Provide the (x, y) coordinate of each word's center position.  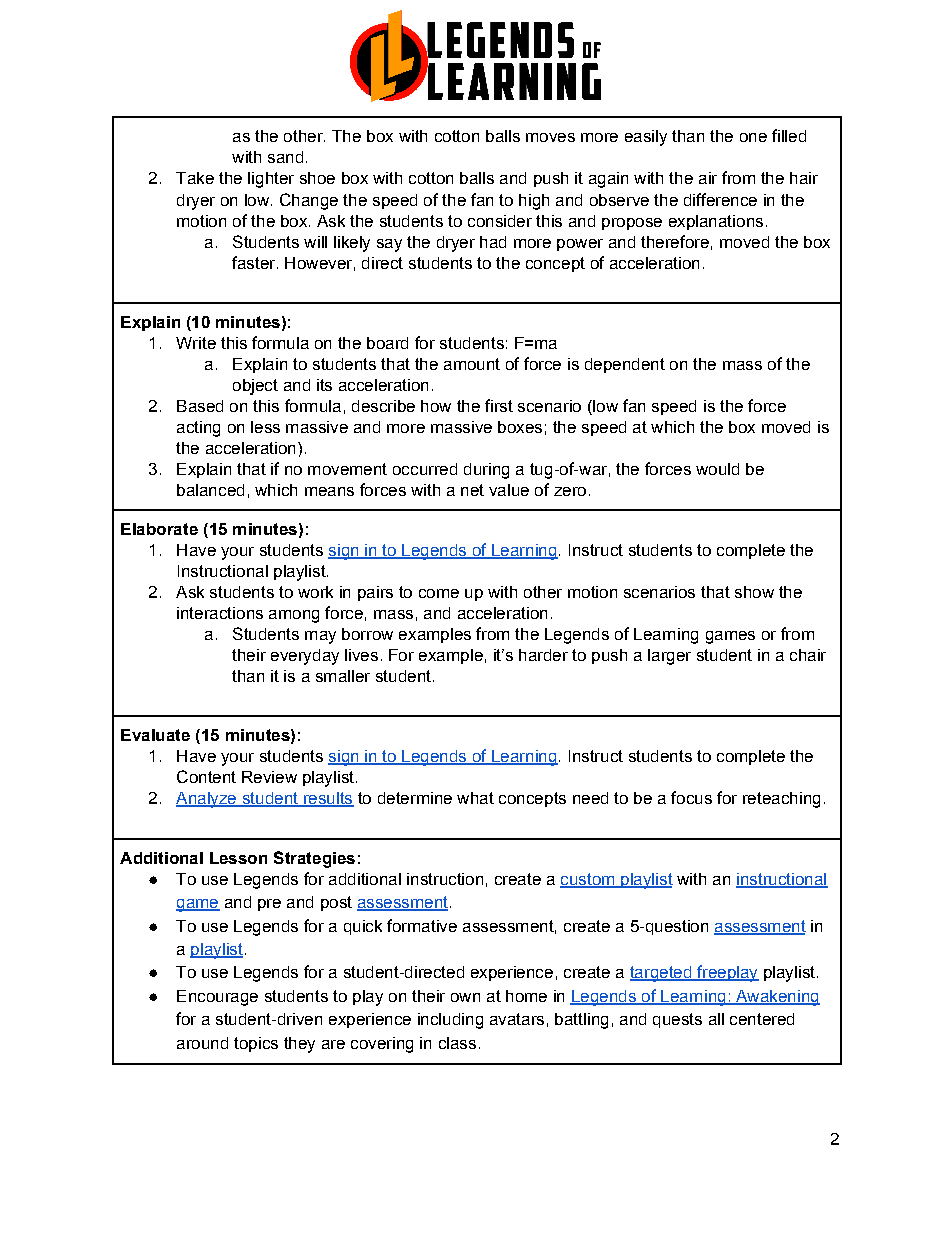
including (450, 1021)
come (439, 593)
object (255, 387)
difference (720, 199)
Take (195, 178)
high (534, 202)
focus (691, 797)
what (475, 798)
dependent (625, 365)
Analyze (207, 800)
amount (472, 364)
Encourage (217, 998)
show (754, 592)
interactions (220, 613)
